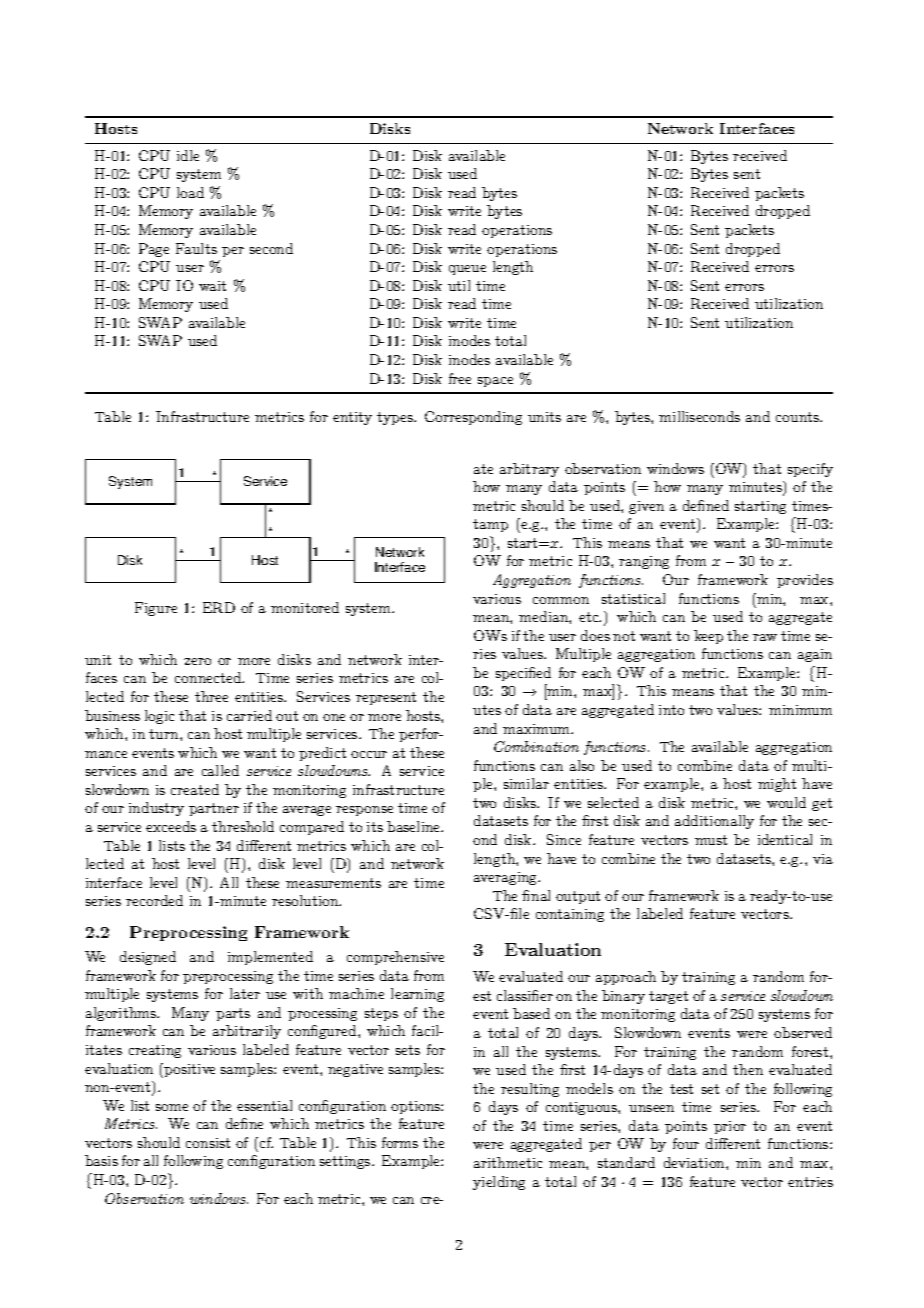 Image resolution: width=924 pixels, height=1308 pixels. I want to click on queue, so click(467, 270).
